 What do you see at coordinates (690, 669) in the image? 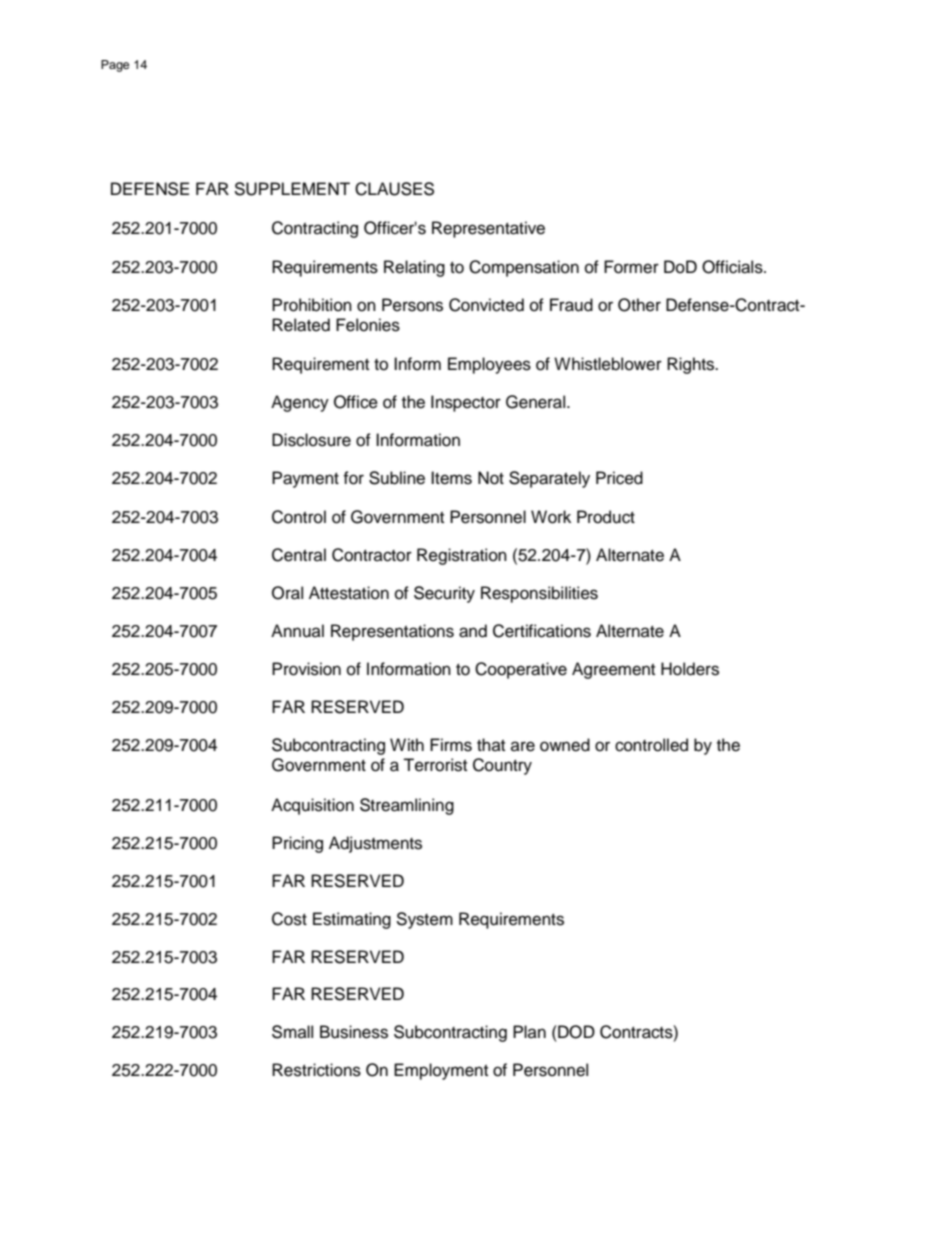
I see `Holders` at bounding box center [690, 669].
